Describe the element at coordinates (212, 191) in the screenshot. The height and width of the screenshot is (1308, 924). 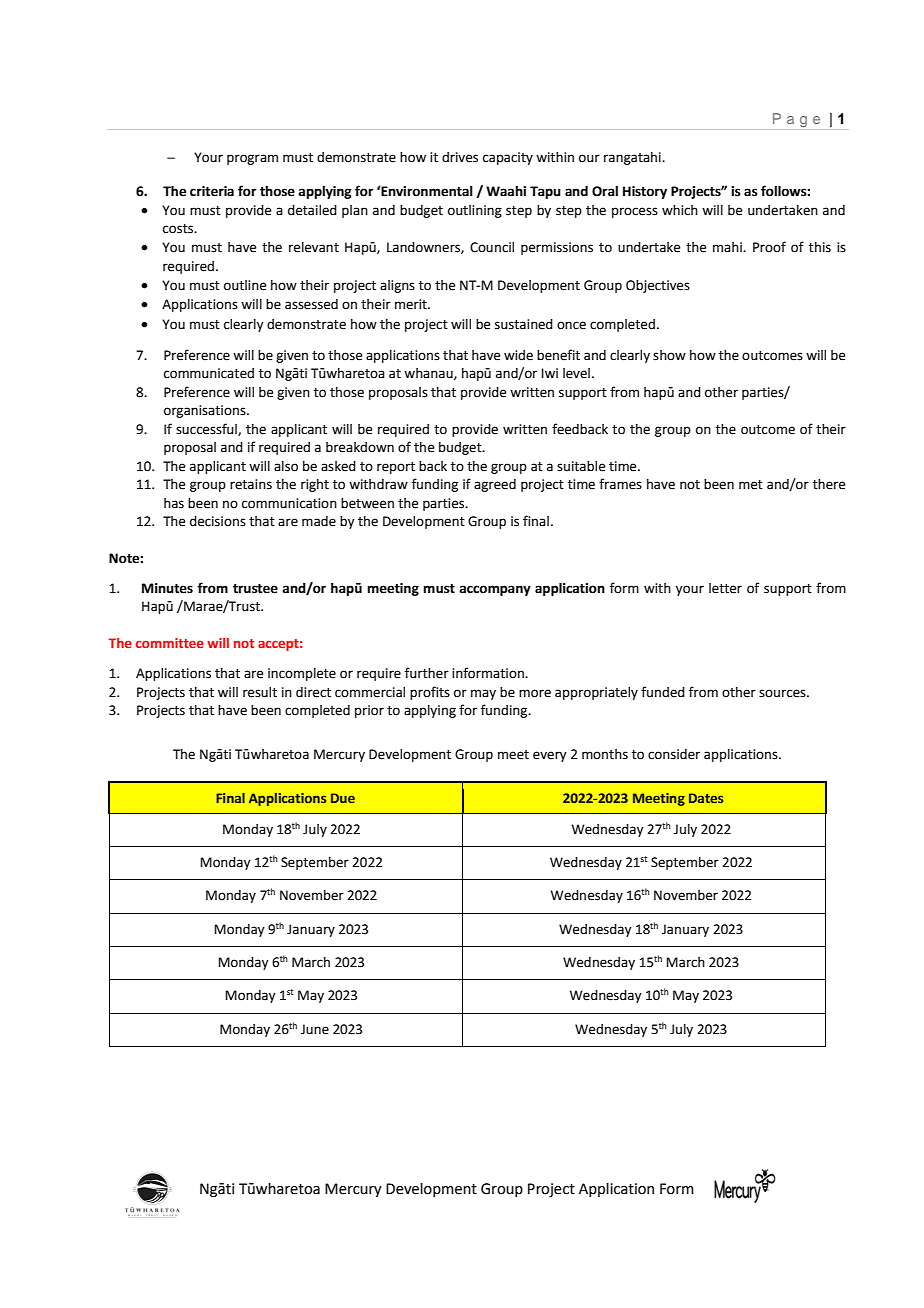
I see `criteria` at that location.
